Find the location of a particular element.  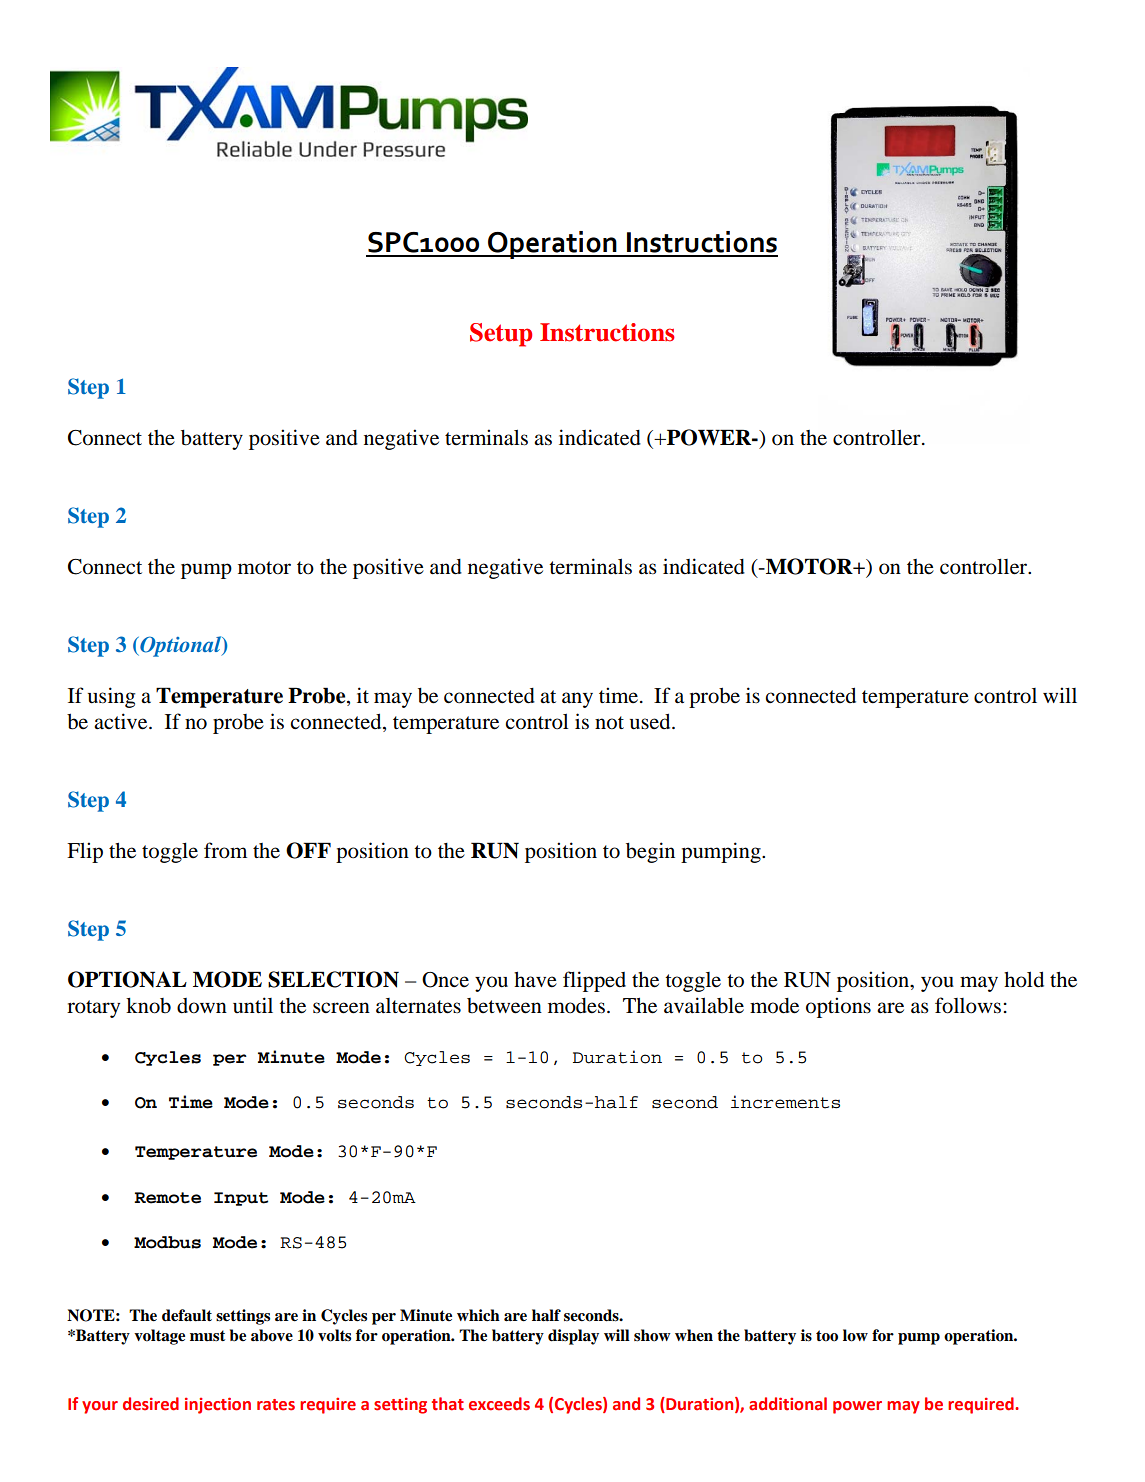

injection is located at coordinates (218, 1405).
